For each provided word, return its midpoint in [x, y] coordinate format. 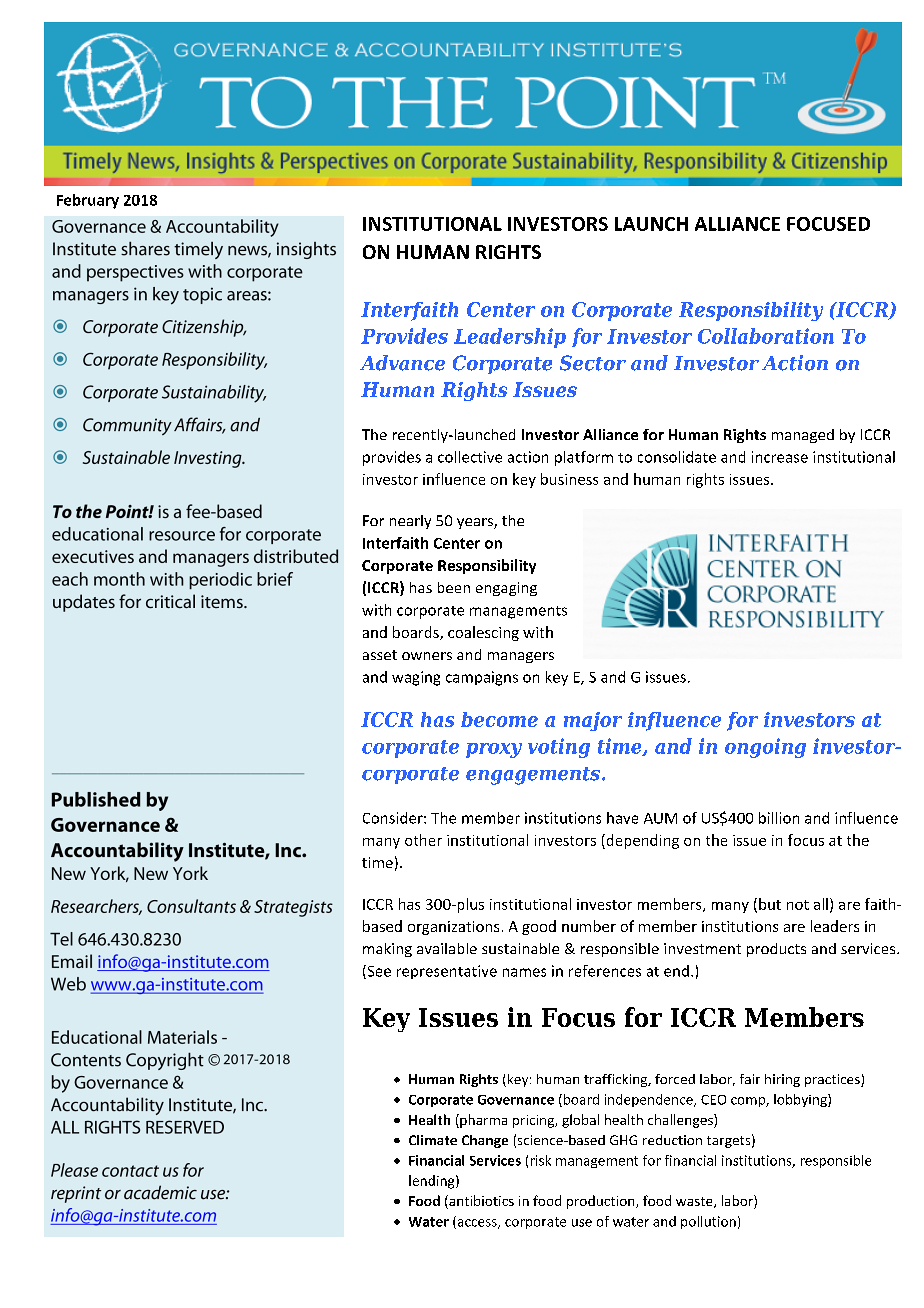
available [447, 948]
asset [380, 655]
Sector [593, 363]
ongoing [765, 748]
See [378, 972]
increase [780, 457]
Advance [402, 363]
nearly [410, 522]
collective [470, 457]
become [499, 719]
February [88, 201]
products [776, 950]
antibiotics [480, 1202]
